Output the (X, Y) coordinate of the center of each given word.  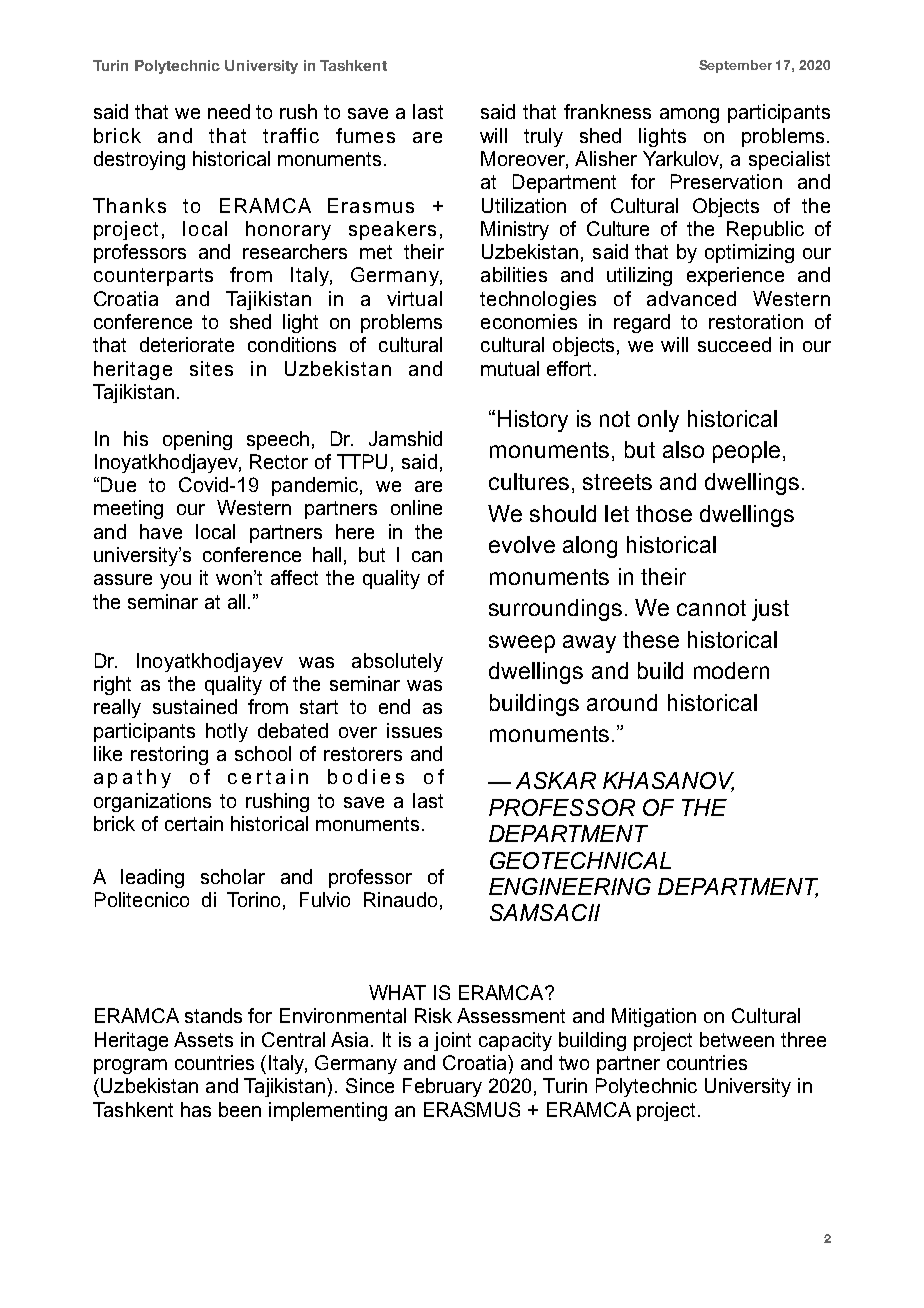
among (689, 115)
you (175, 581)
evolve (522, 544)
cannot (711, 608)
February (442, 1087)
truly (543, 137)
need (229, 111)
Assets (203, 1039)
